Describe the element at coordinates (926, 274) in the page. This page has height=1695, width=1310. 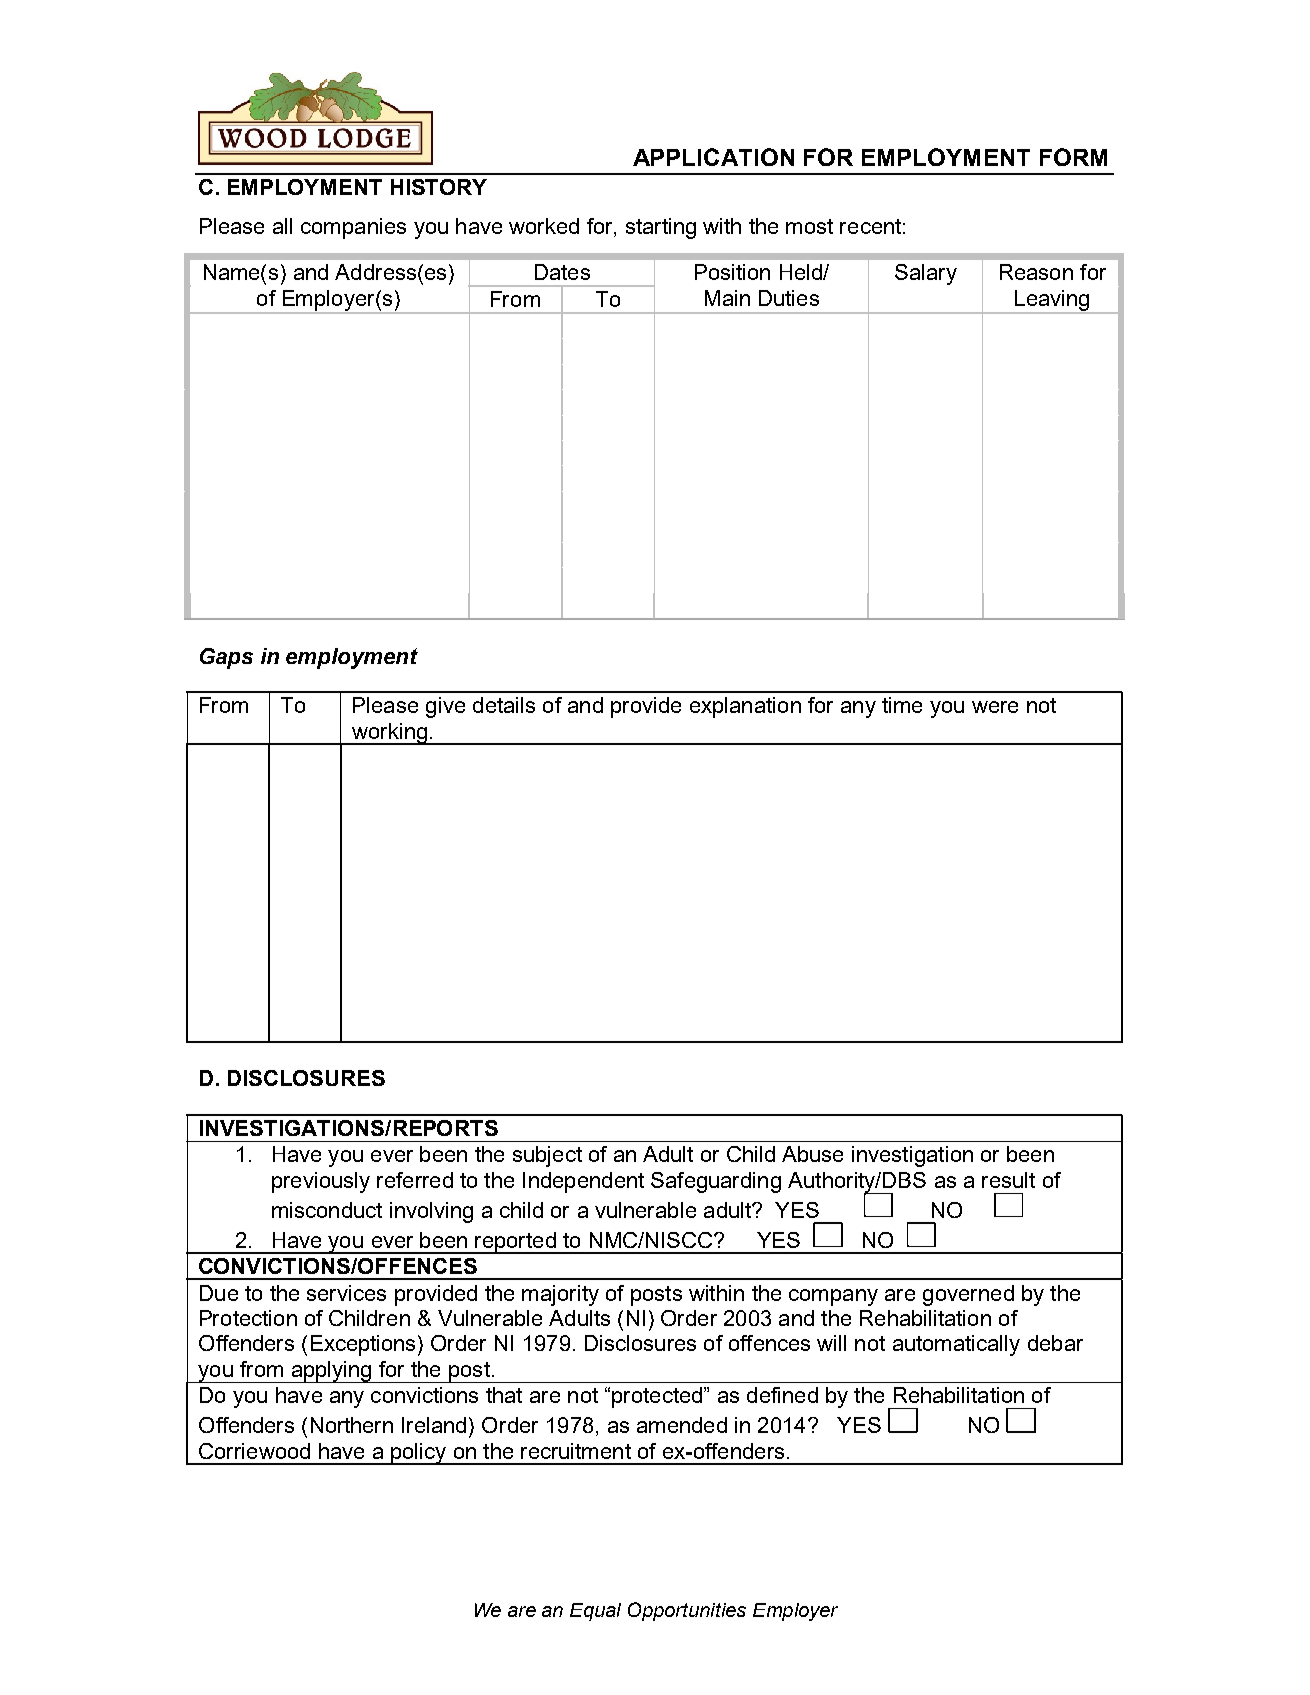
I see `Salary` at that location.
